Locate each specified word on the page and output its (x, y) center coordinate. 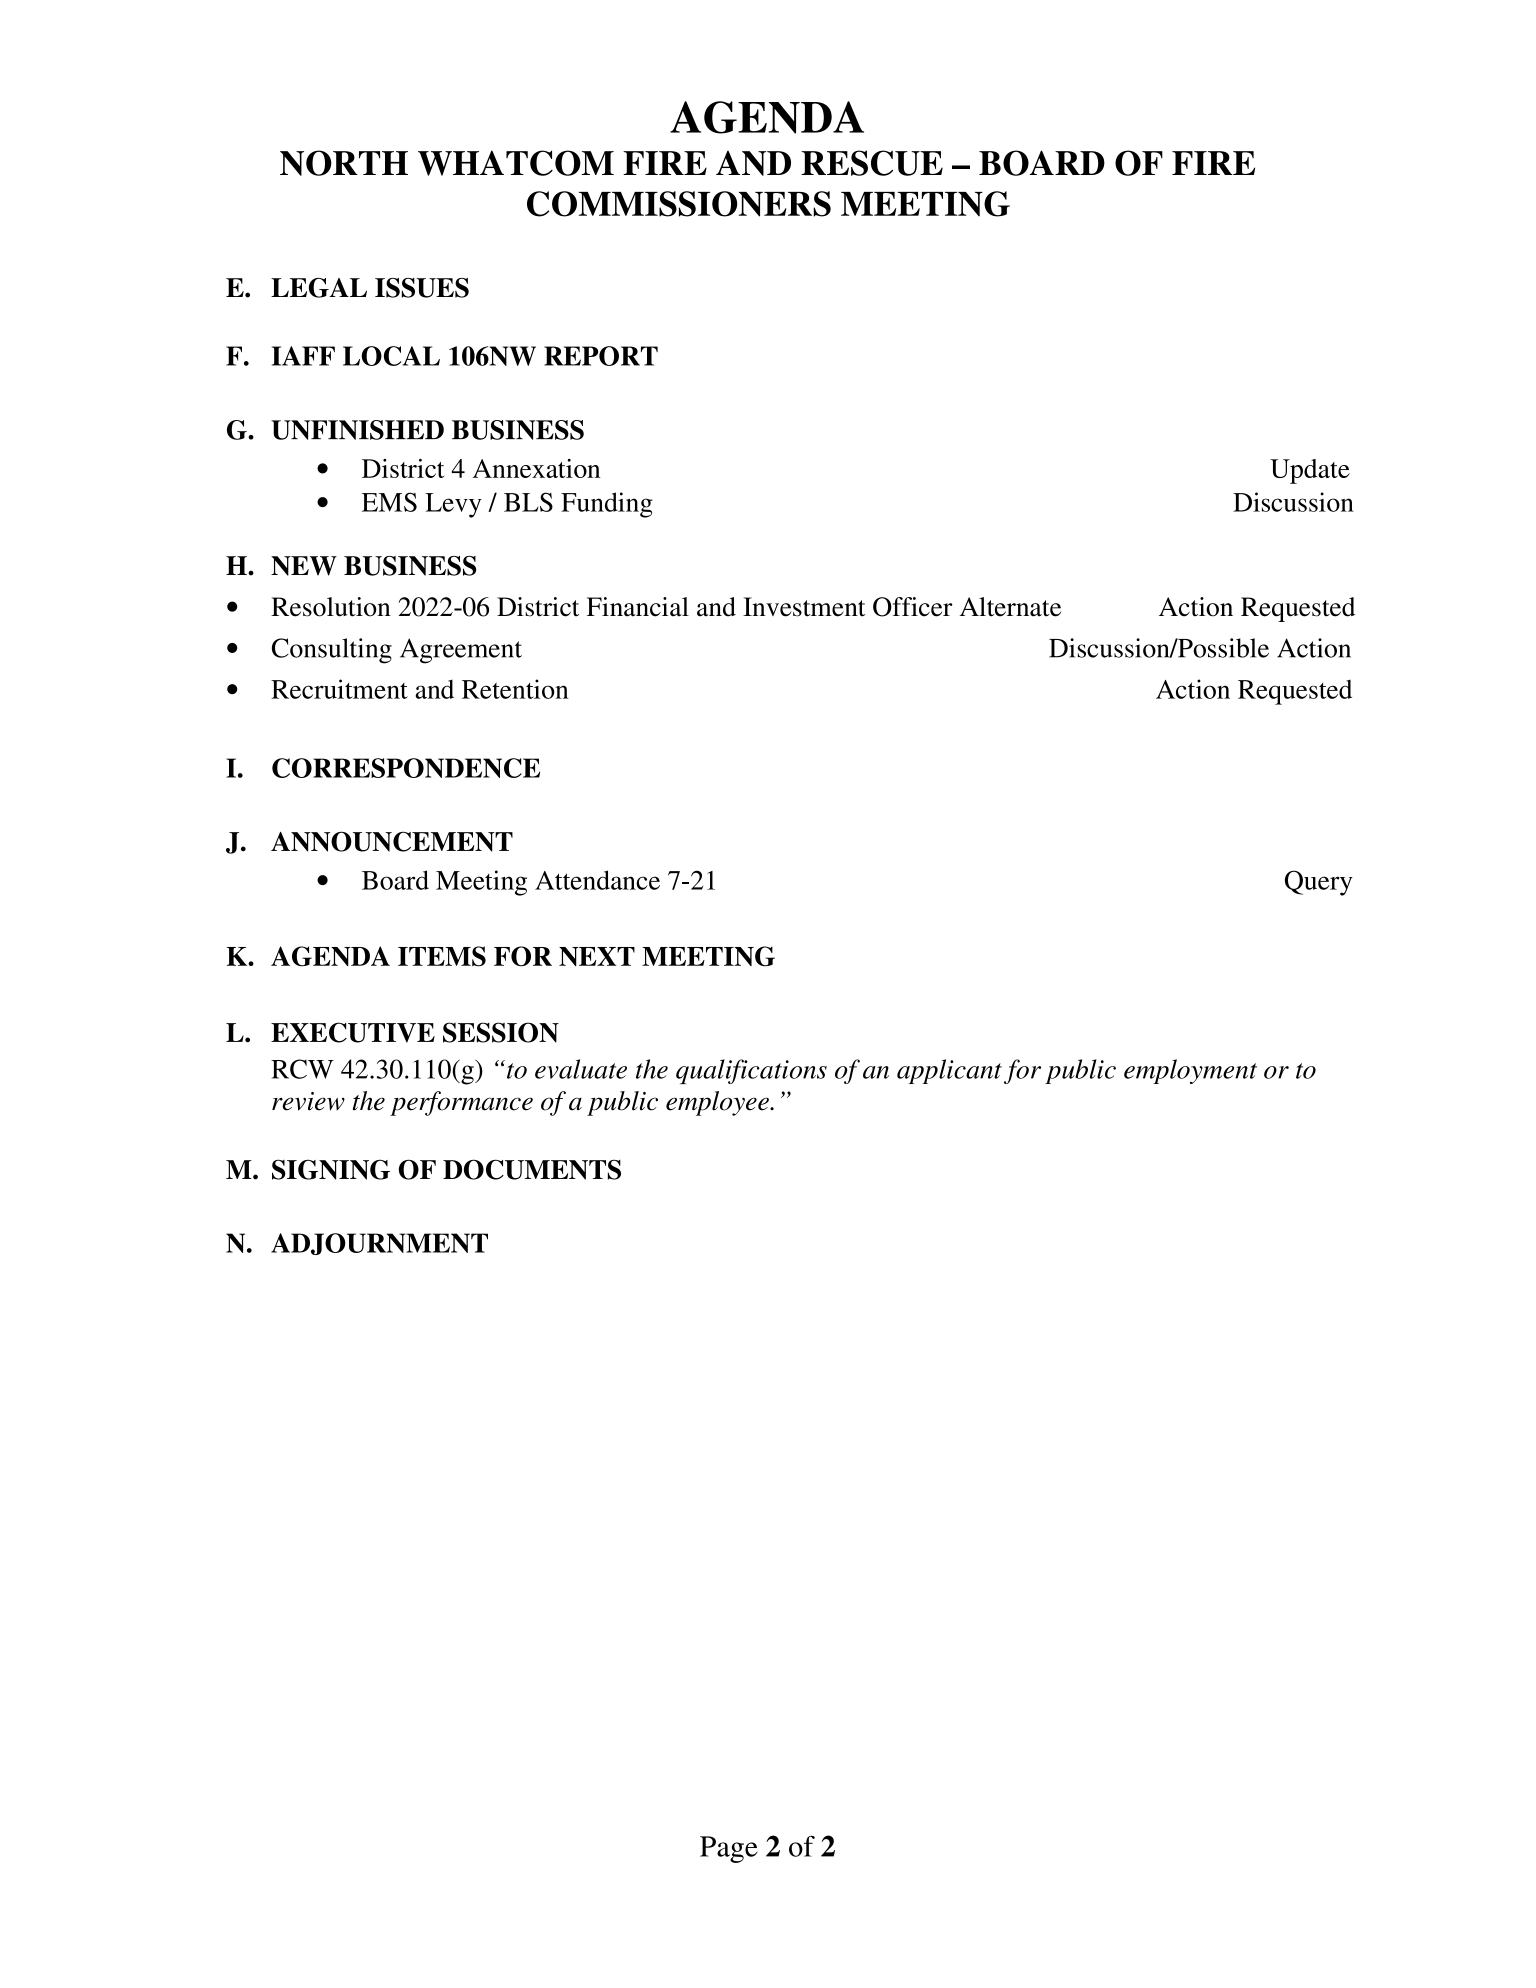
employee (718, 1103)
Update (1310, 471)
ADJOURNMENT (379, 1244)
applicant (949, 1071)
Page (729, 1849)
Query (1319, 883)
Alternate (1010, 607)
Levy (453, 505)
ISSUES (422, 288)
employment (1190, 1071)
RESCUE (872, 163)
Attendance (597, 880)
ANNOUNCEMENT (392, 841)
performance (461, 1103)
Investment (804, 607)
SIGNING (331, 1169)
